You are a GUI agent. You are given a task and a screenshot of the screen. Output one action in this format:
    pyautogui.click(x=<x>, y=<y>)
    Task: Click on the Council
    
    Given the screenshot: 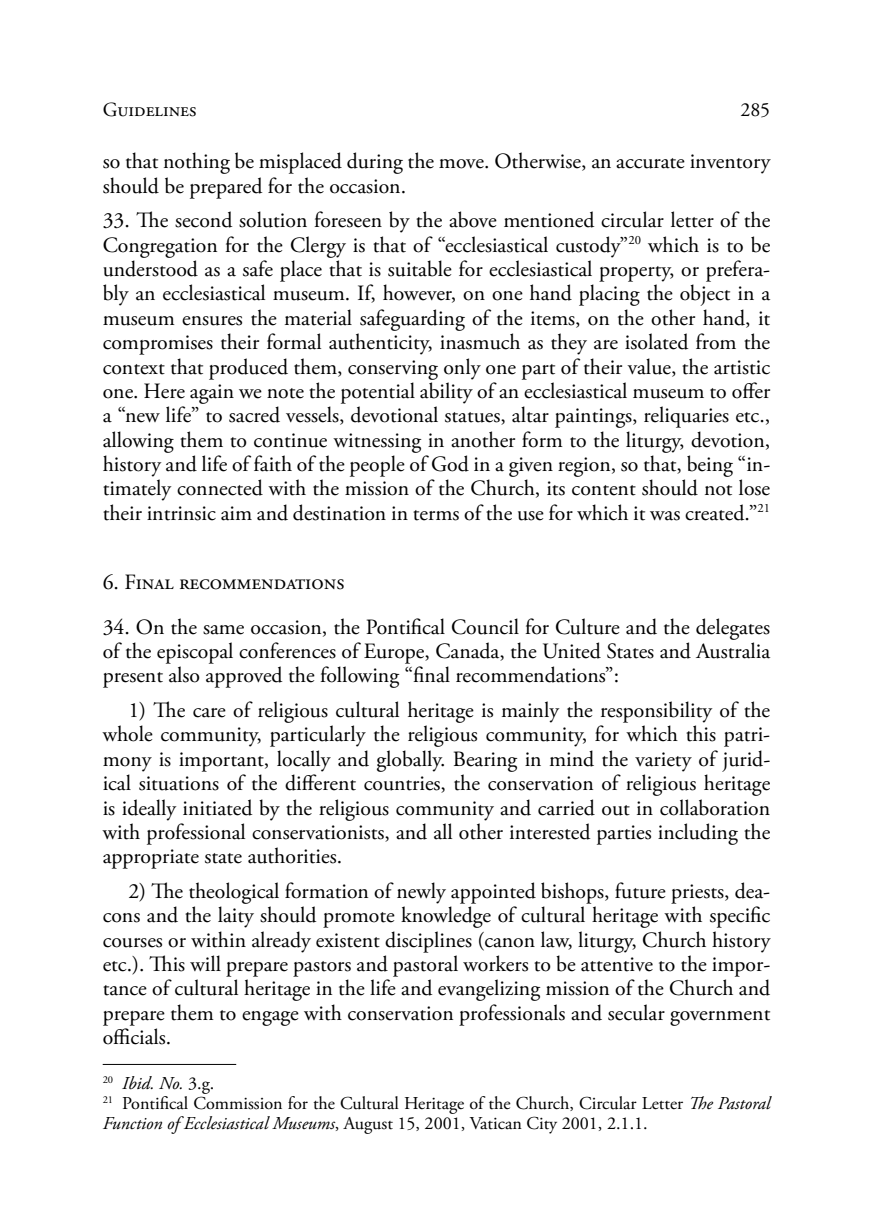 What is the action you would take?
    pyautogui.click(x=485, y=626)
